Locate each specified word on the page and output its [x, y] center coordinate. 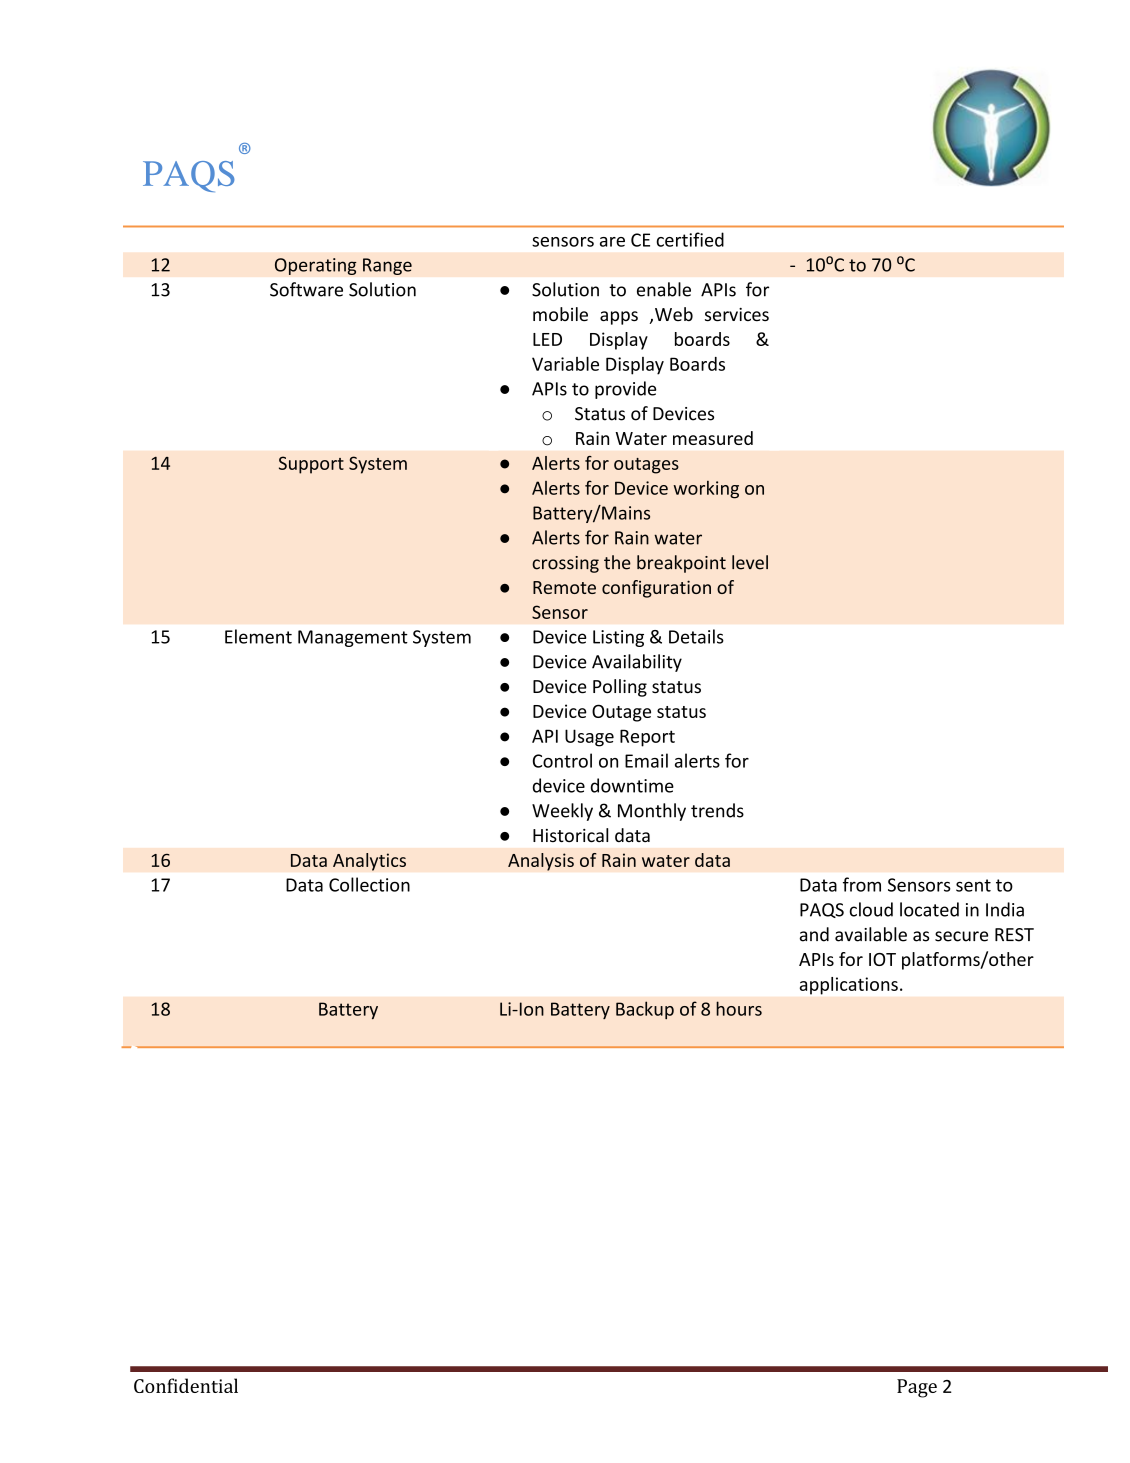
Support [311, 465]
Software [306, 289]
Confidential [186, 1385]
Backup [645, 1010]
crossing [565, 564]
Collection [369, 884]
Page [917, 1388]
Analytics [369, 862]
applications [849, 986]
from [862, 884]
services [737, 315]
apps [619, 318]
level [750, 562]
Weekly [562, 812]
